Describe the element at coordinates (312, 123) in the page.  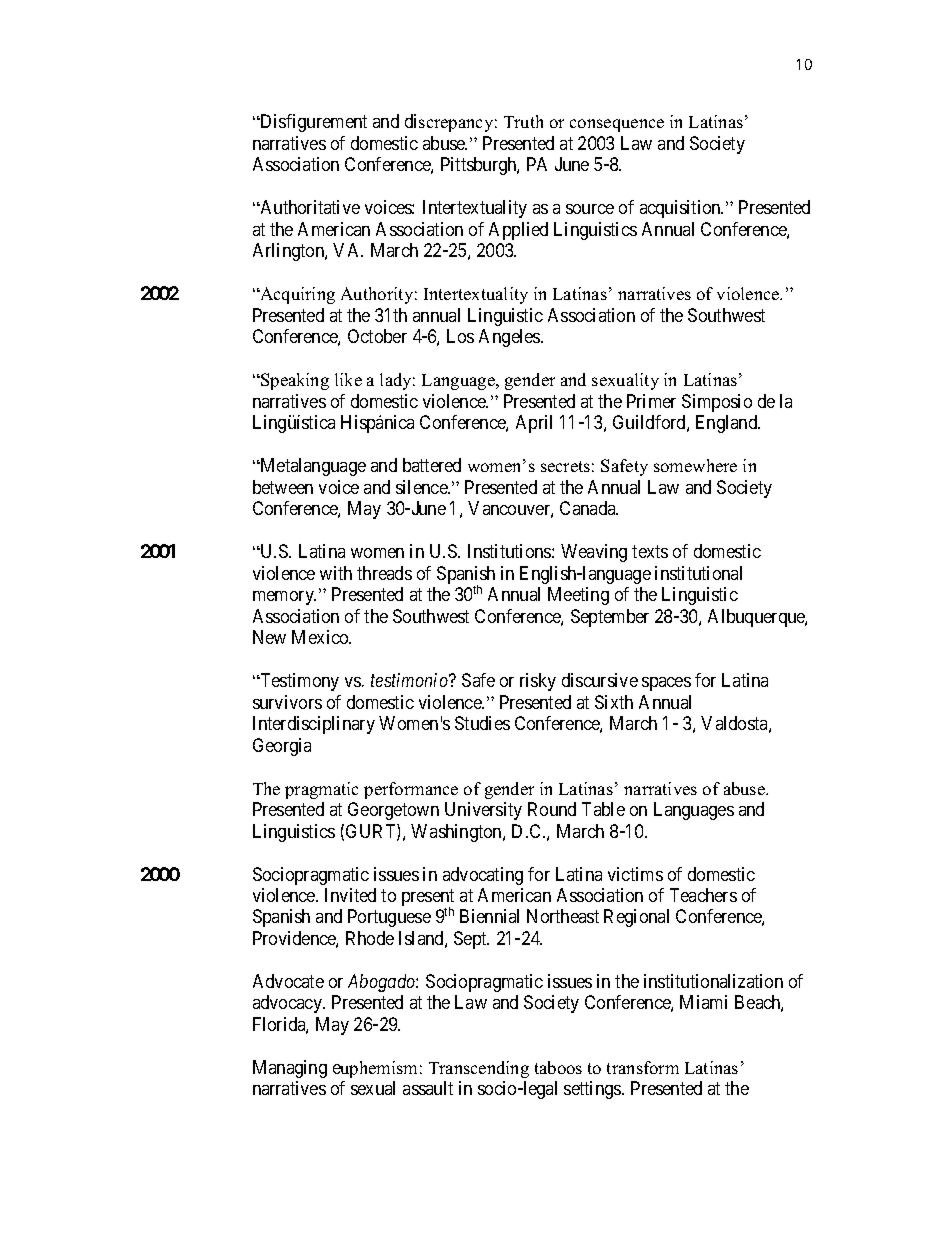
I see `Disfigurement` at that location.
